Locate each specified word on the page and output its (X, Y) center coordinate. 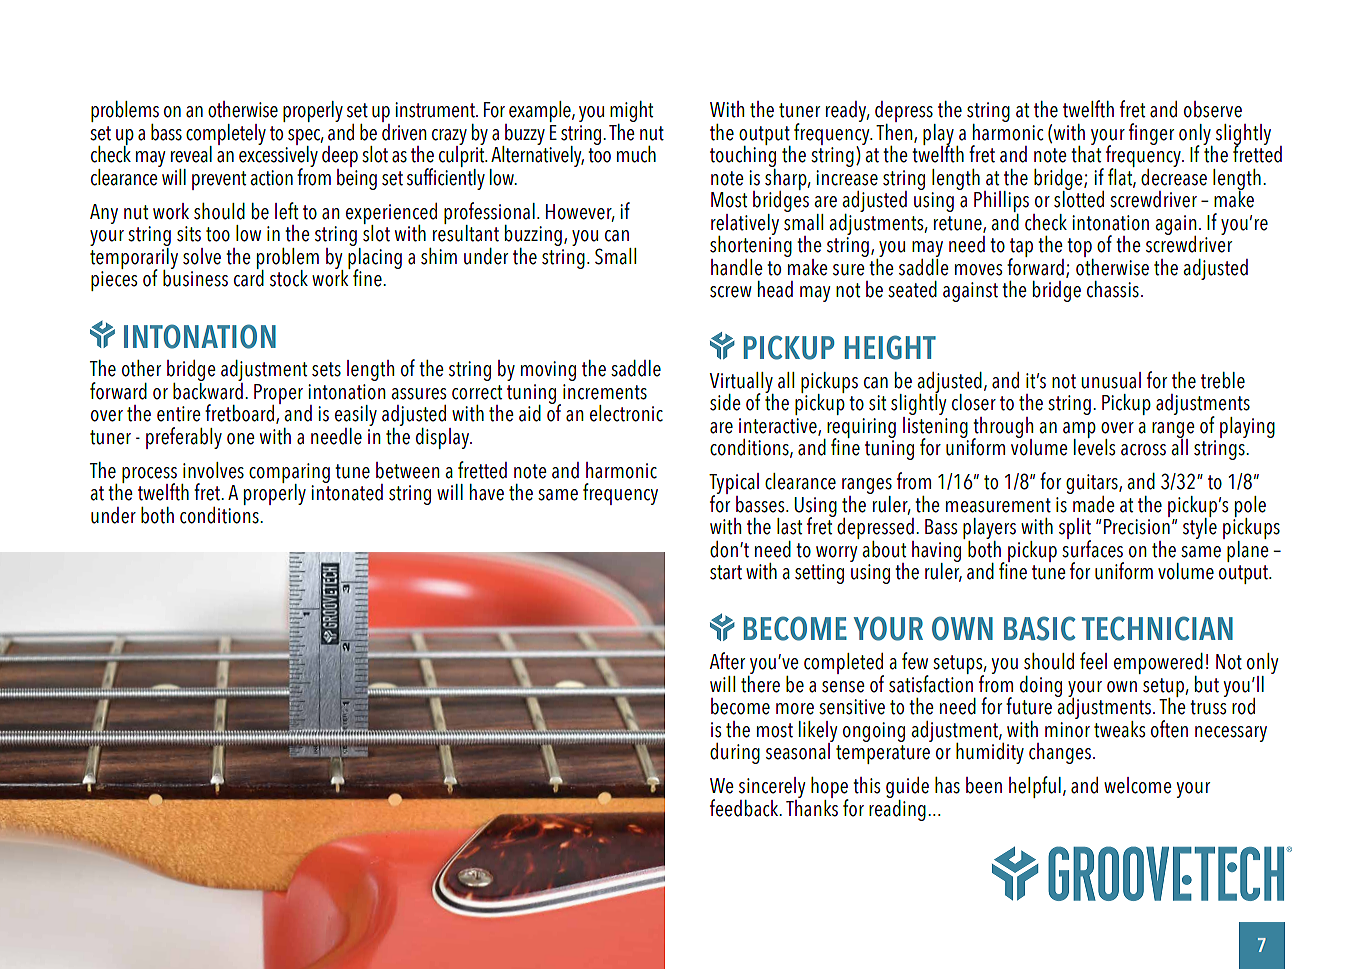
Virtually (741, 383)
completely (226, 135)
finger (1151, 134)
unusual (1111, 380)
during (735, 753)
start (726, 572)
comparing (289, 474)
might (631, 113)
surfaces (1092, 547)
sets (326, 369)
